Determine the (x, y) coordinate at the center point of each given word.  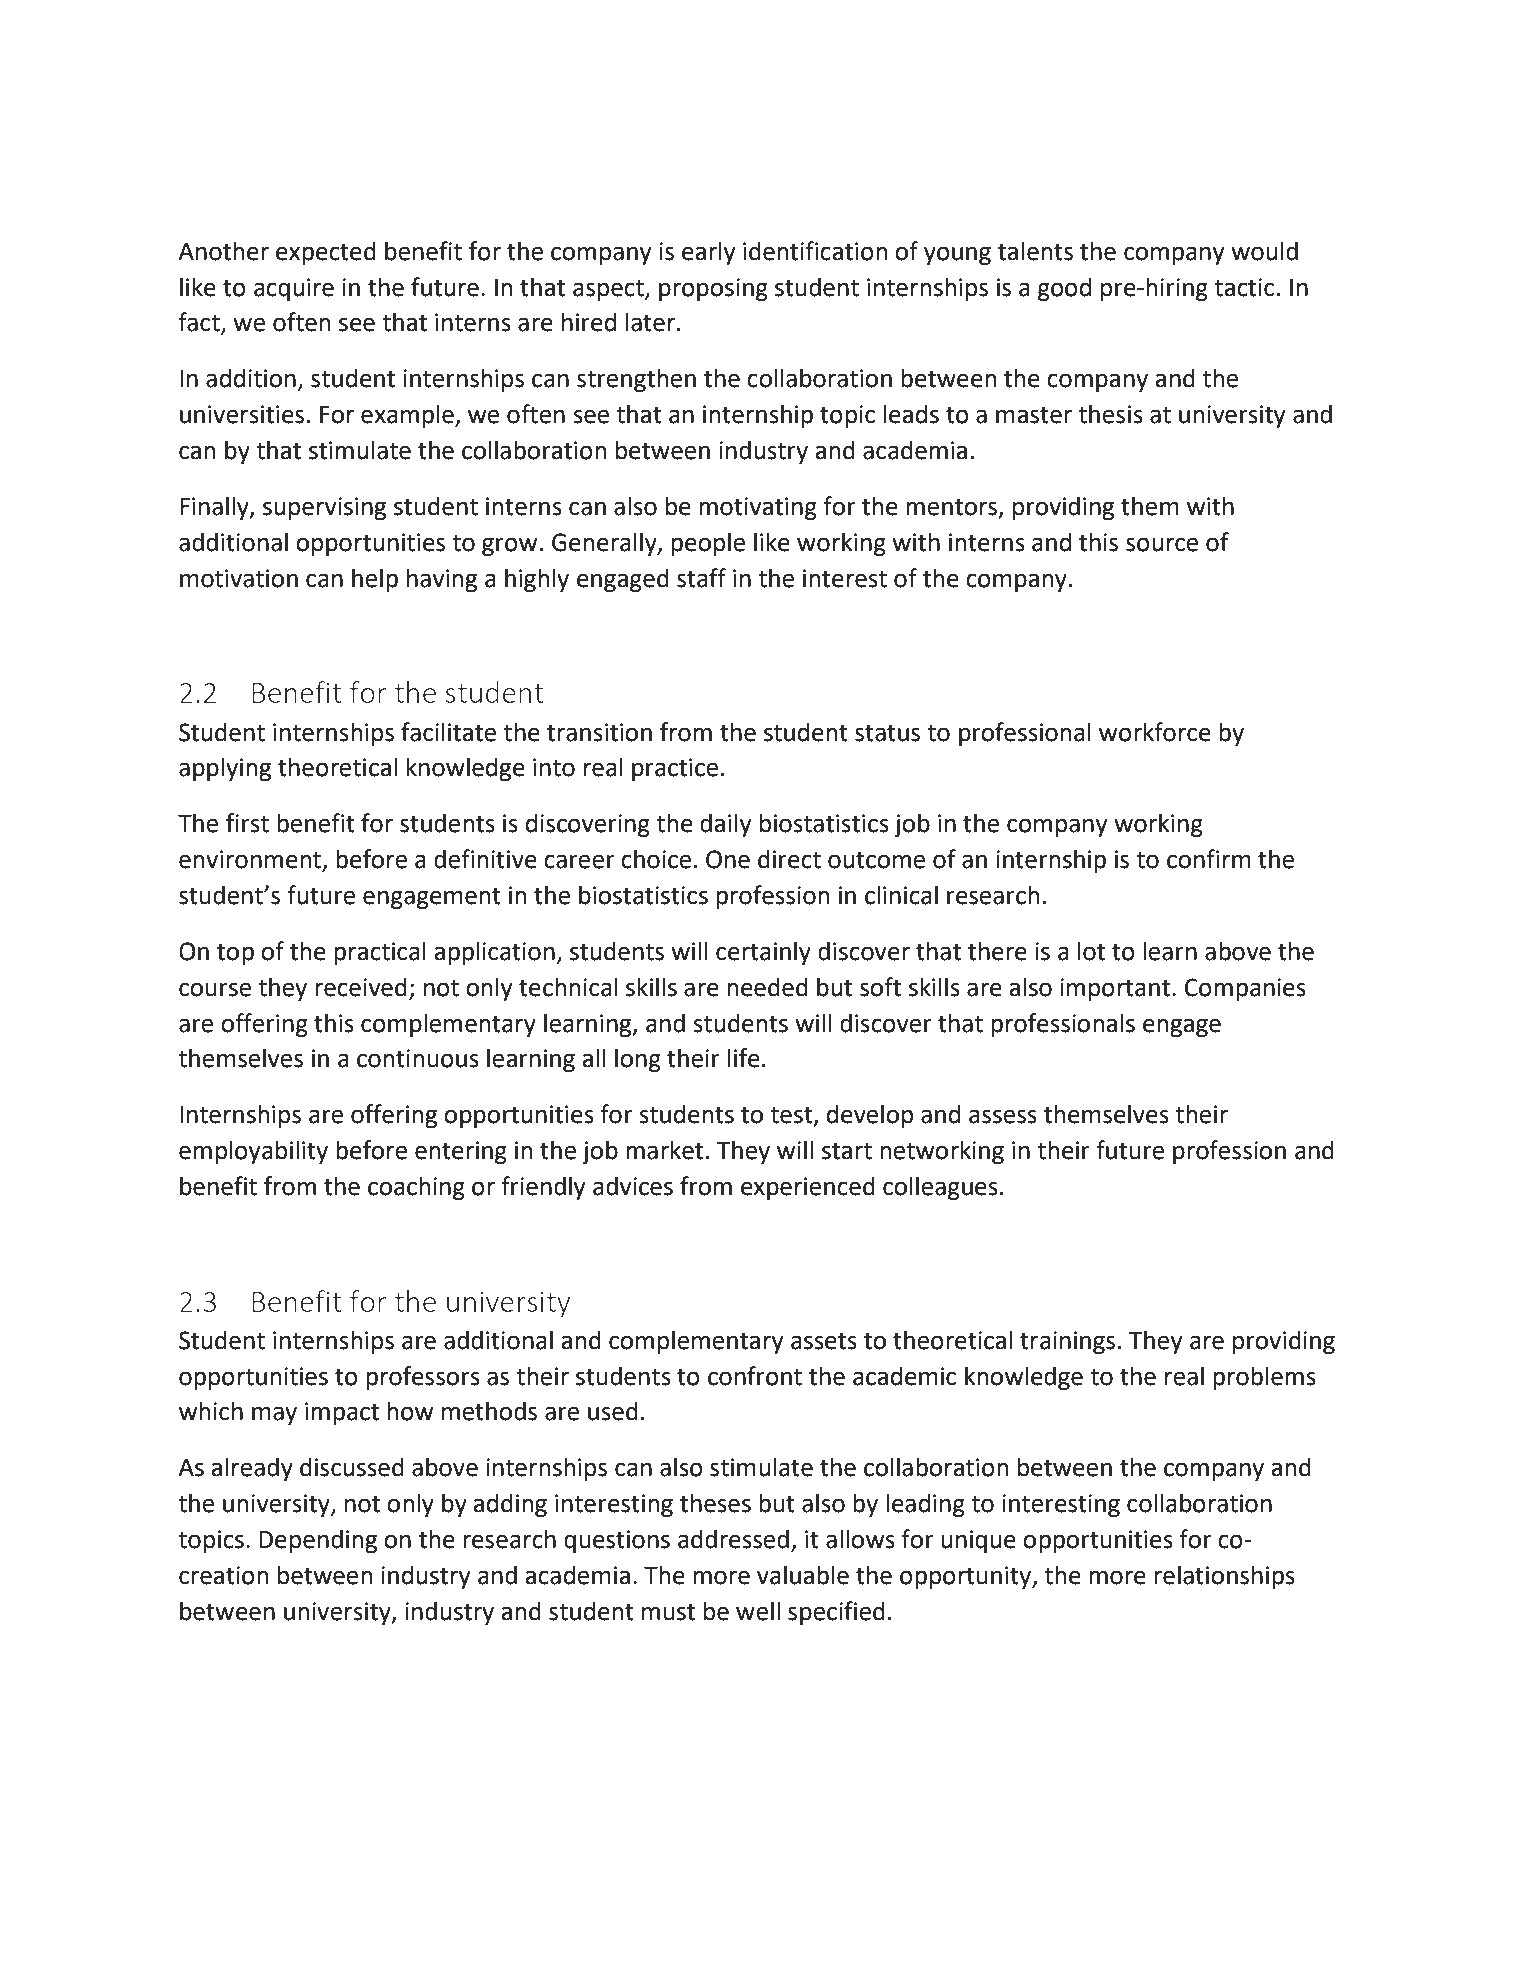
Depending (318, 1541)
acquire (294, 289)
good (1064, 289)
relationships (1224, 1577)
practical (380, 953)
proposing (713, 289)
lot (1091, 951)
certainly (763, 953)
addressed (733, 1539)
